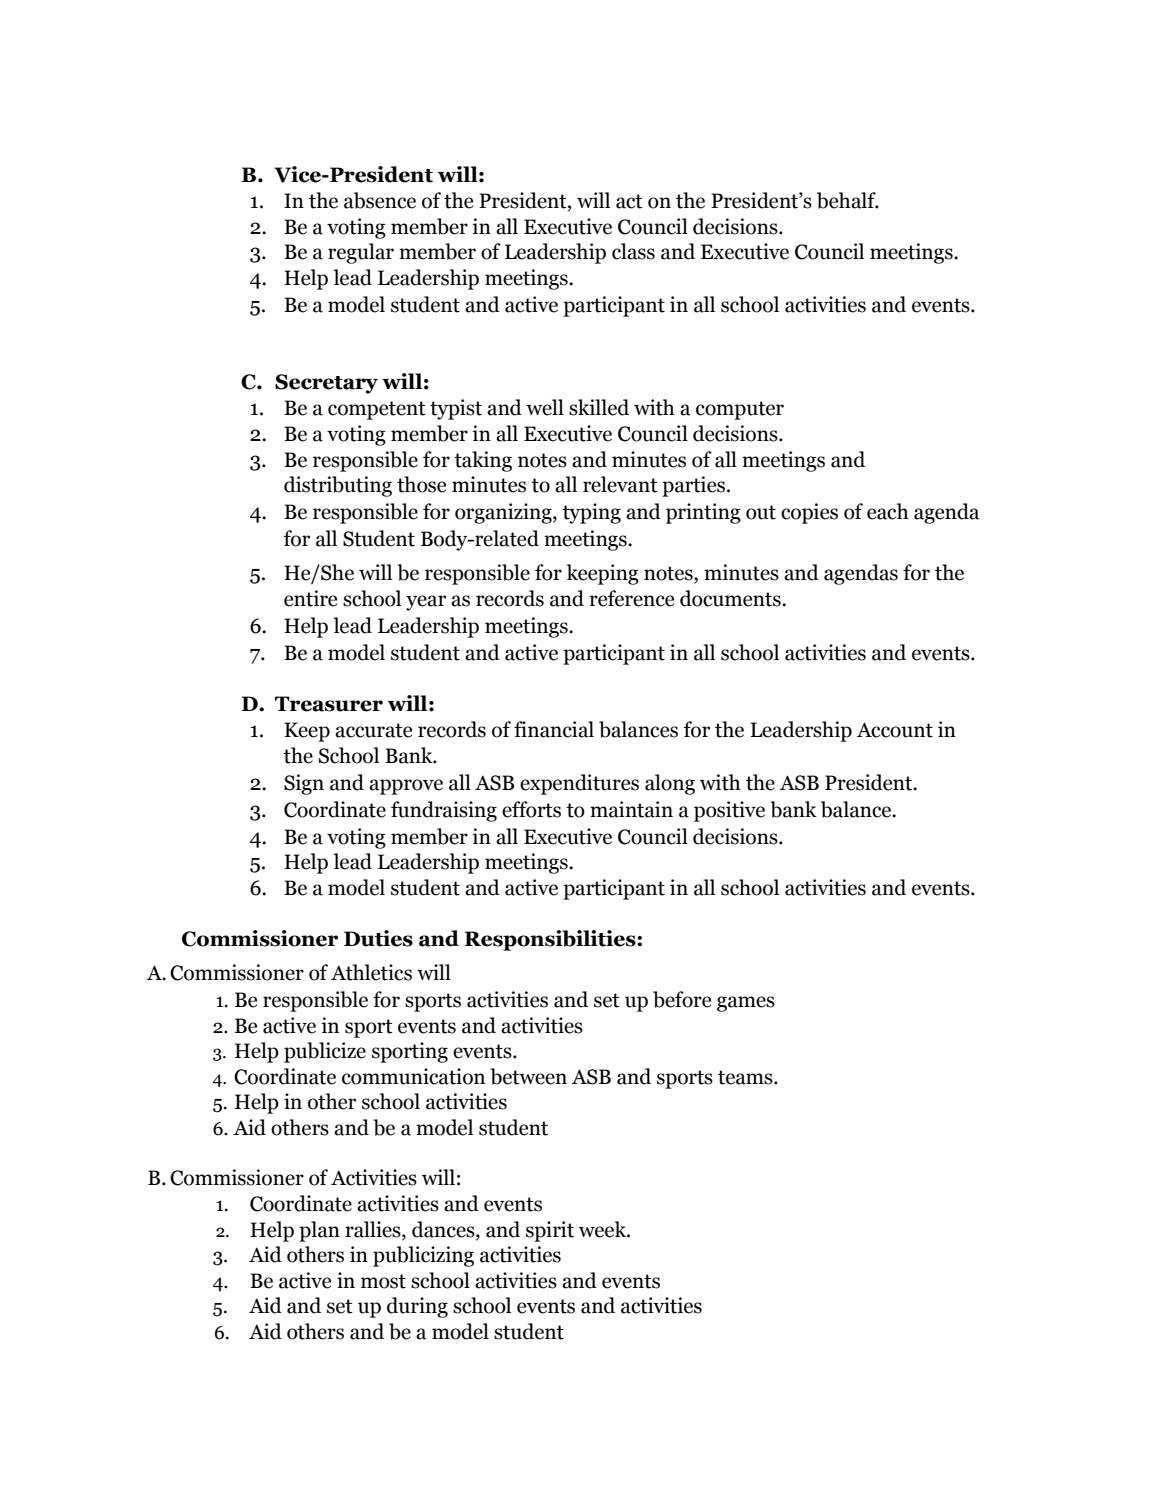 This screenshot has height=1498, width=1158. Describe the element at coordinates (338, 486) in the screenshot. I see `distributing` at that location.
